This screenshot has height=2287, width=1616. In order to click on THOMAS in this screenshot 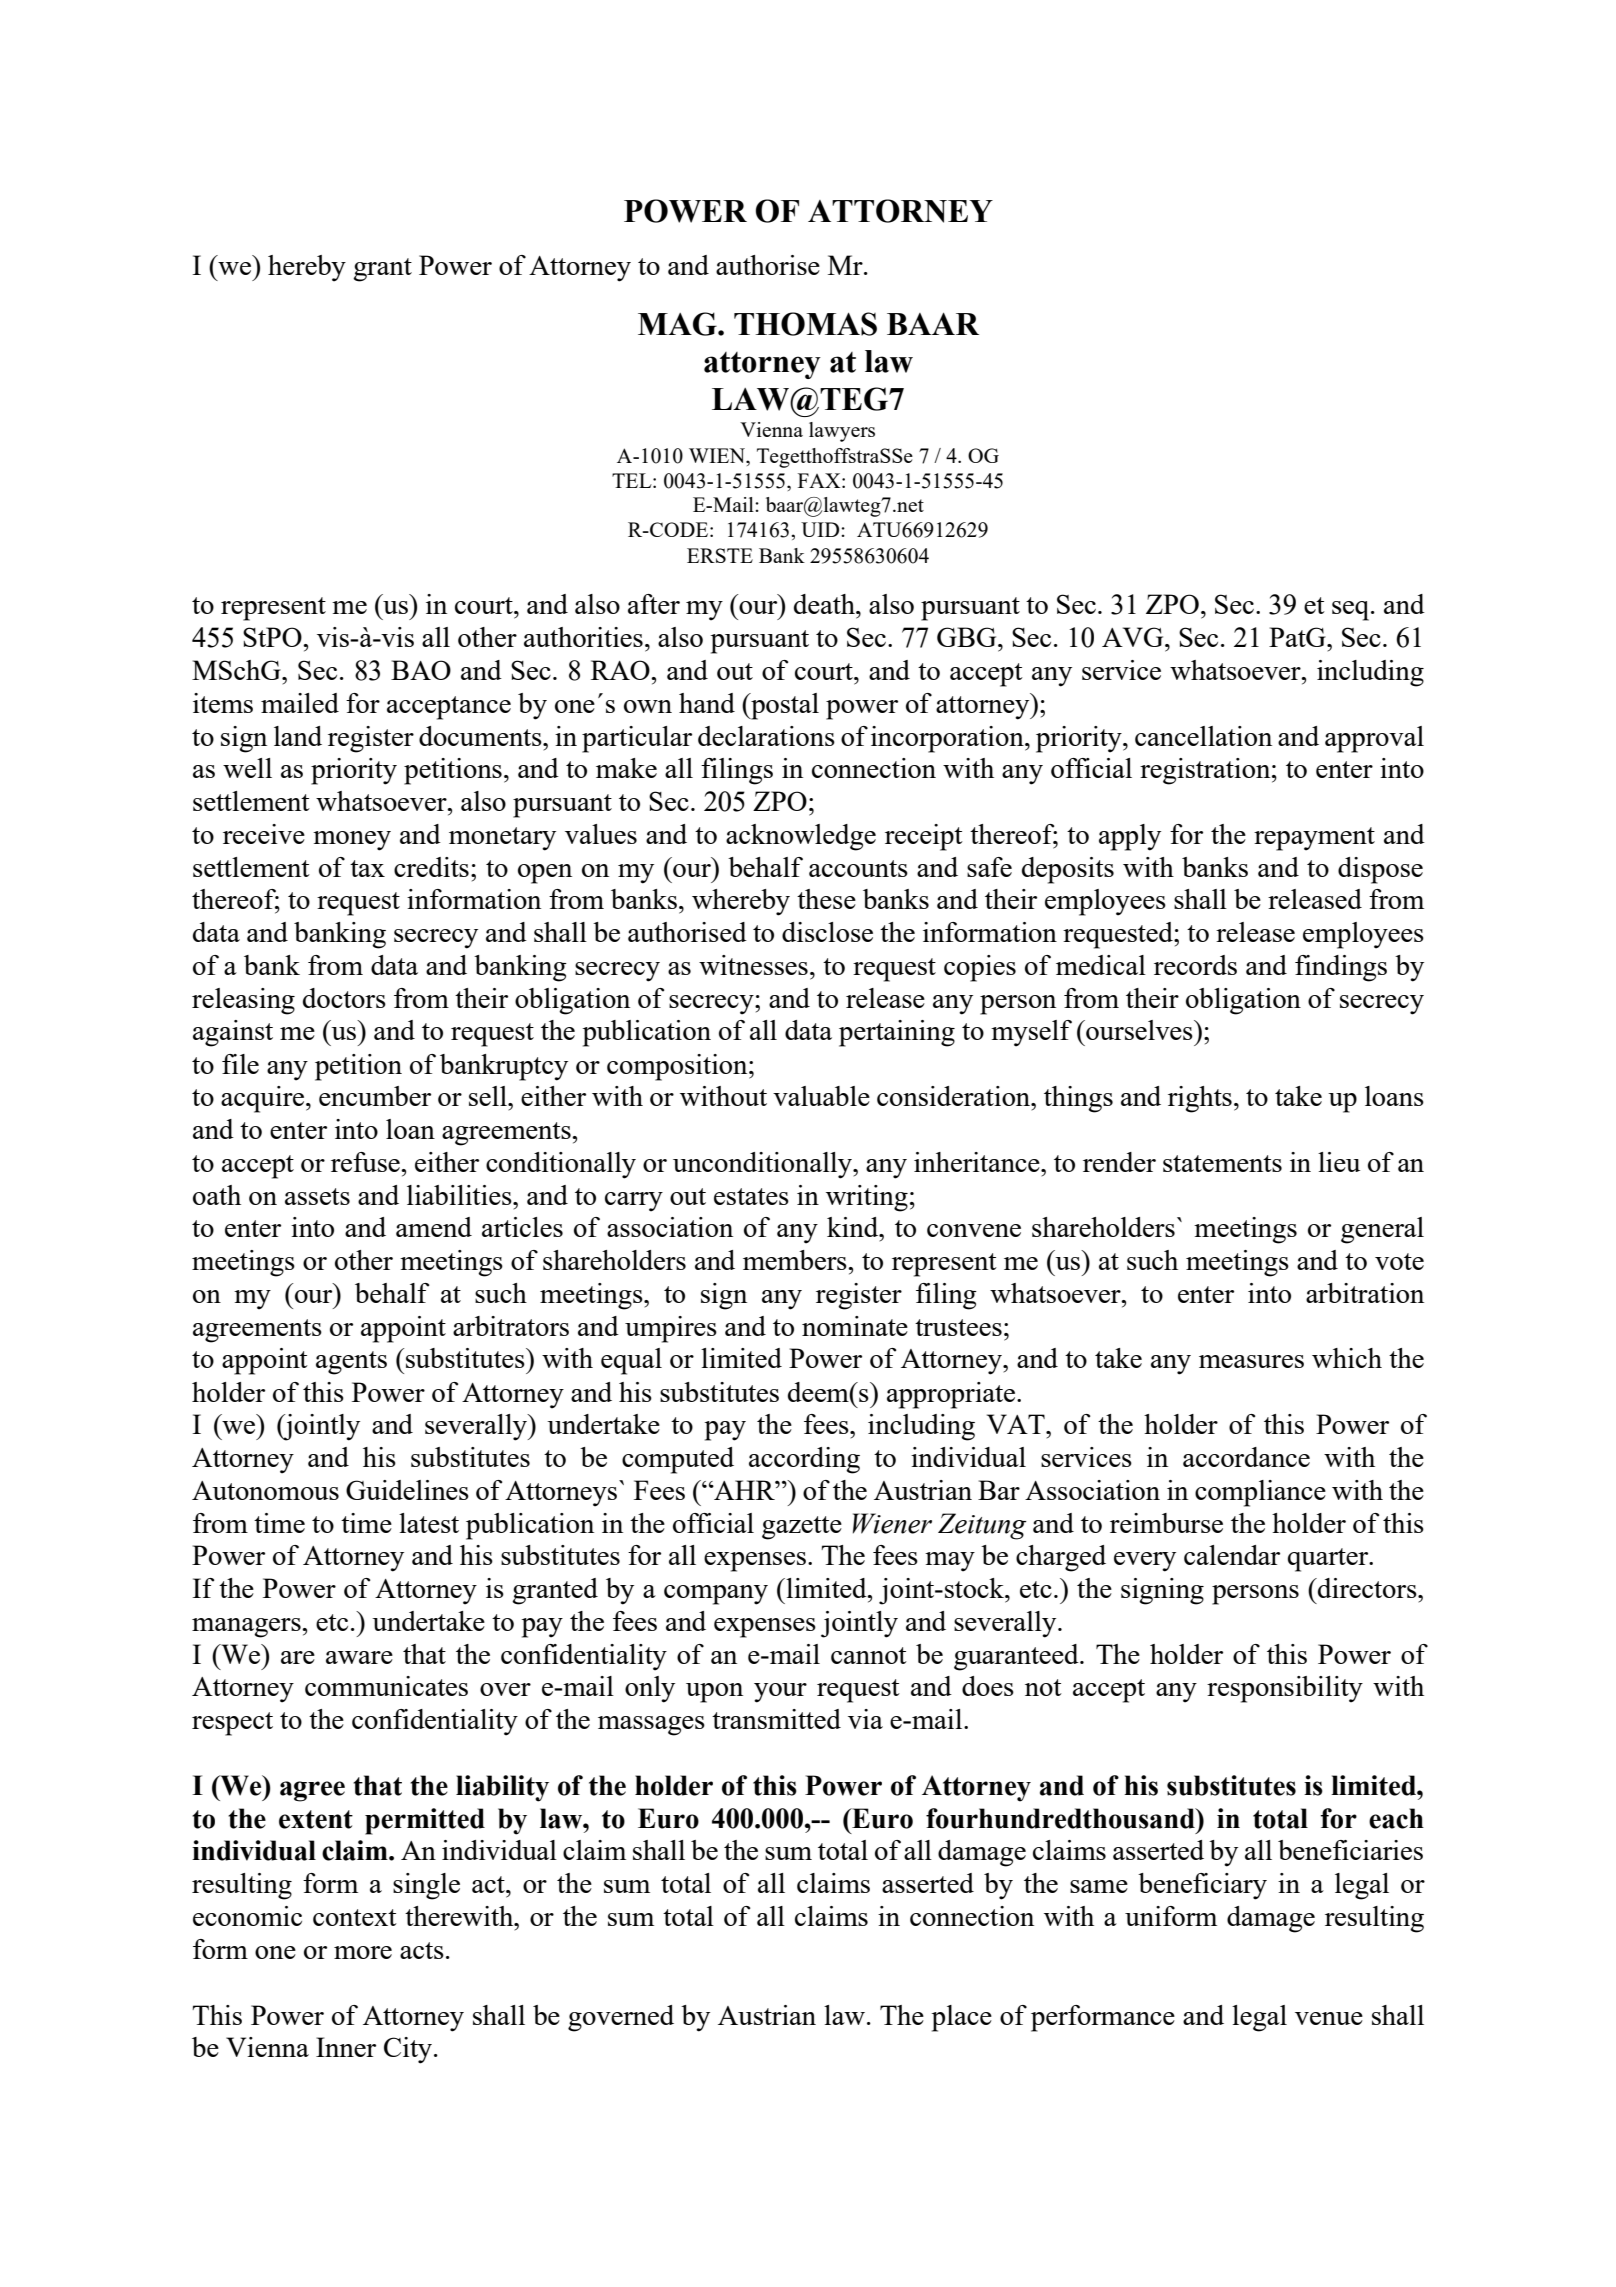, I will do `click(805, 324)`.
